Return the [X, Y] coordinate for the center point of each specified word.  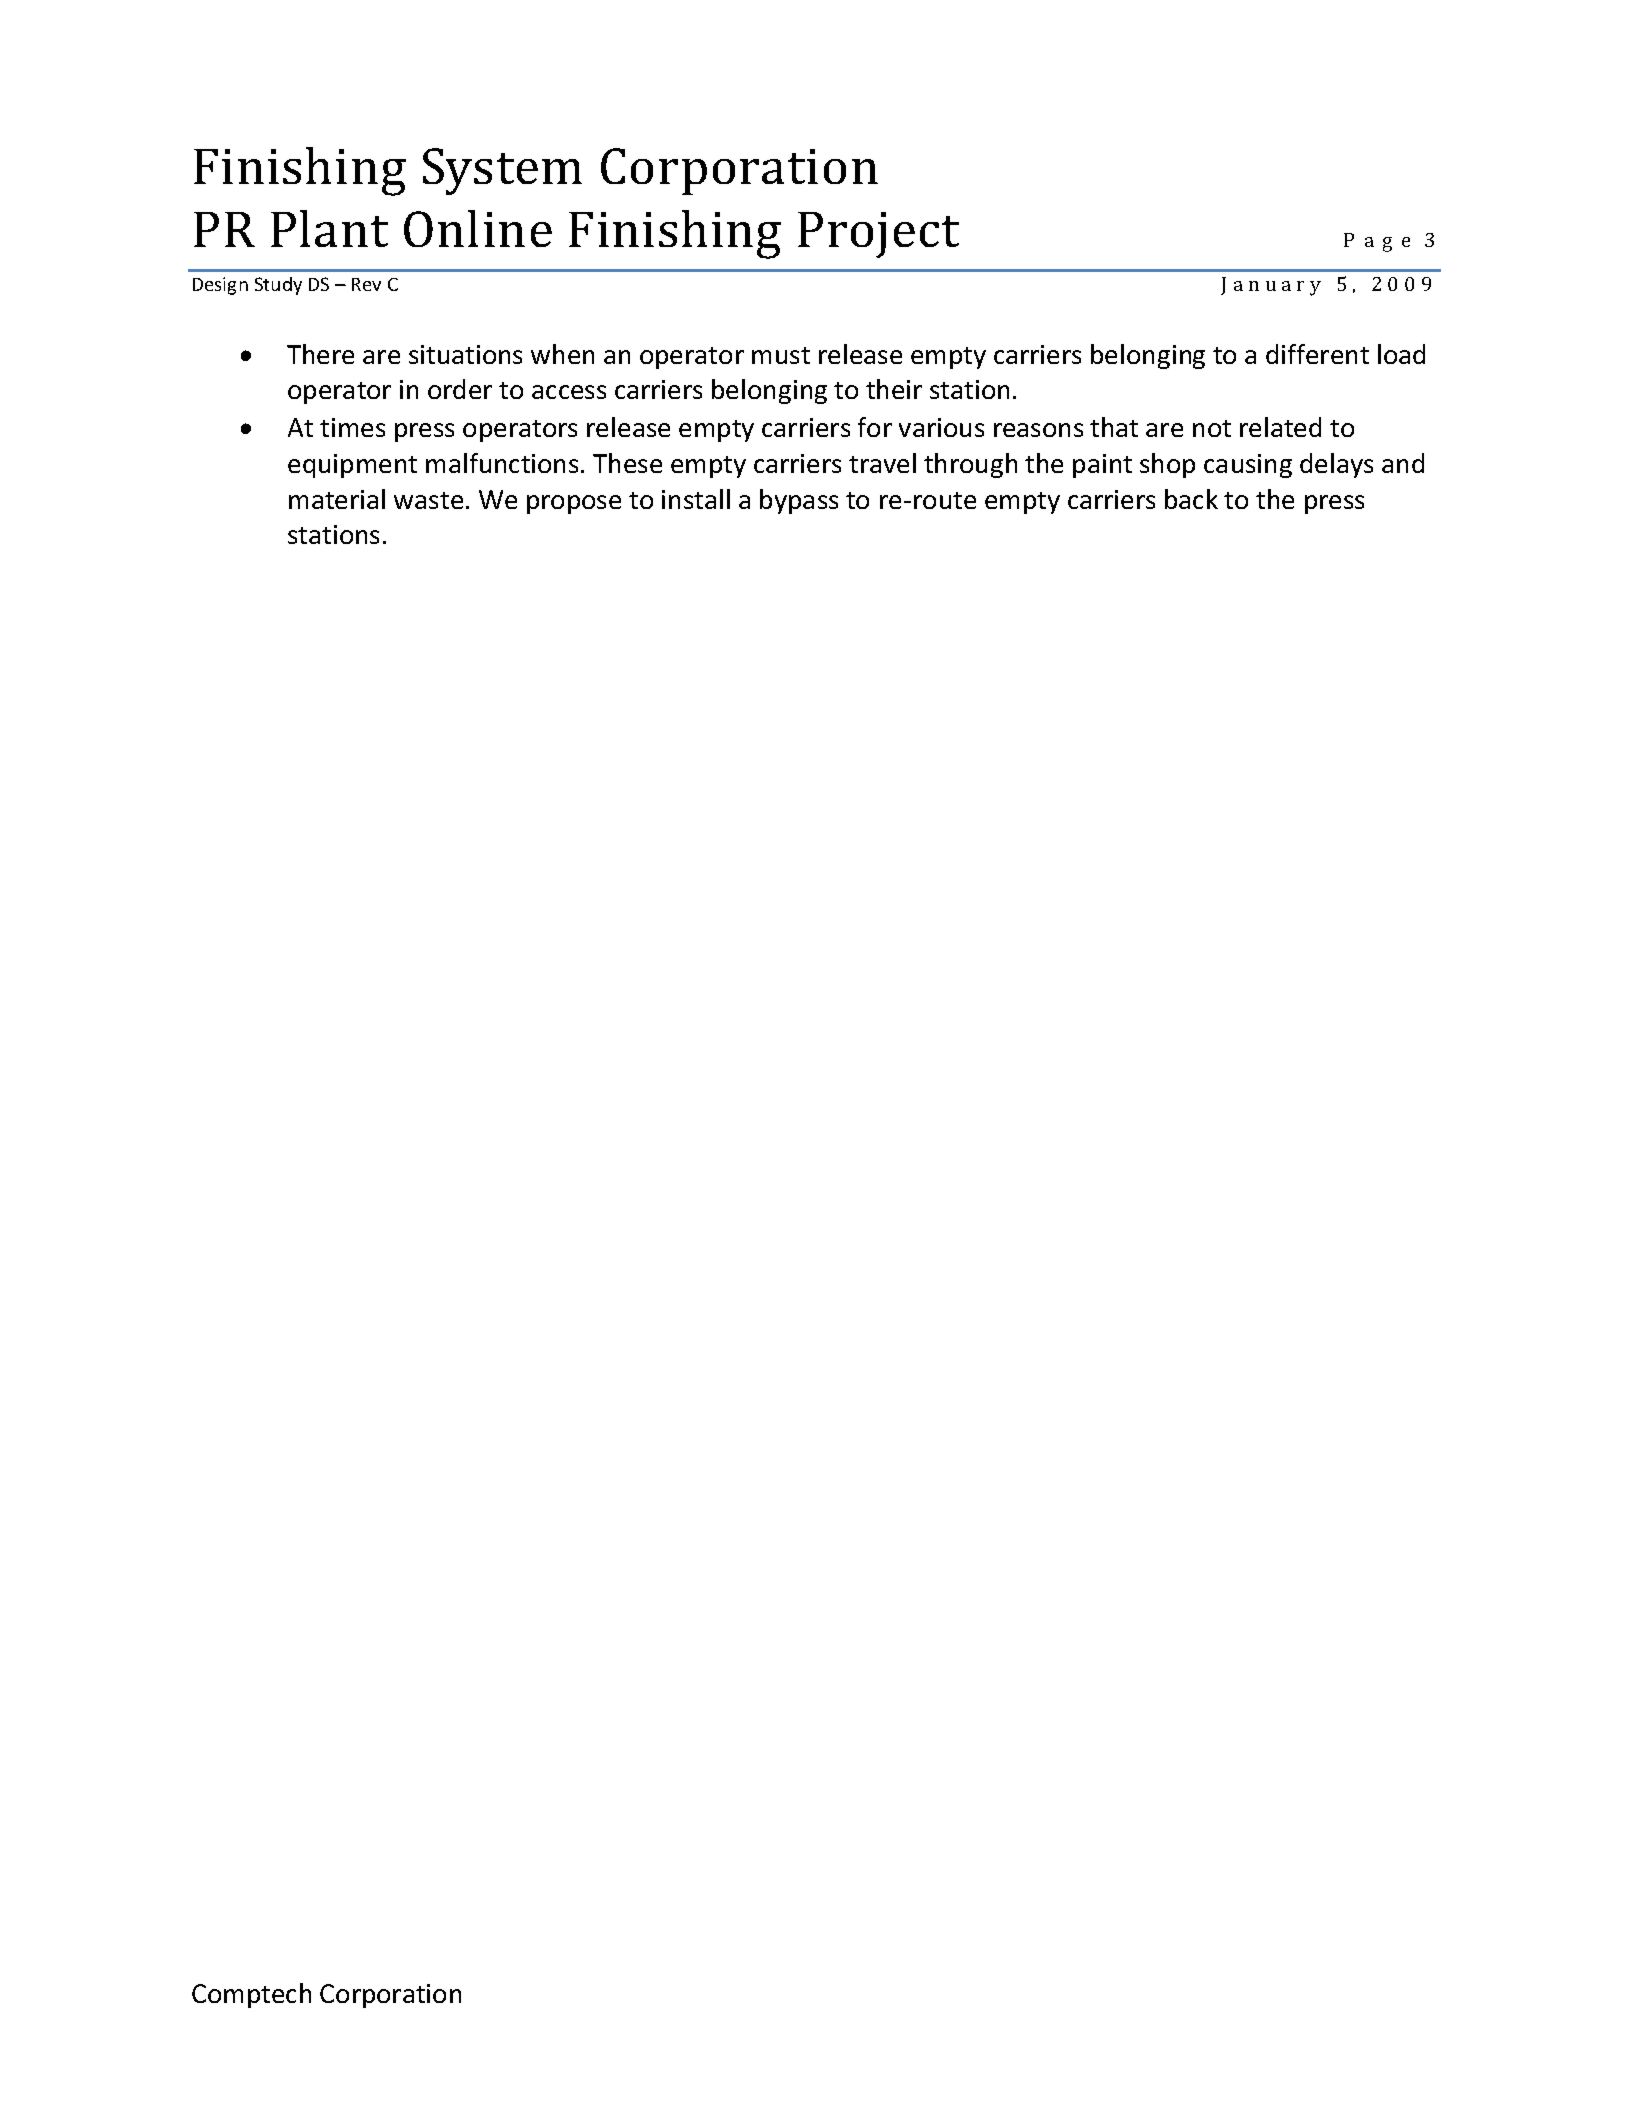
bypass [799, 501]
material [337, 499]
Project [878, 235]
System [502, 171]
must [781, 355]
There [320, 354]
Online [478, 228]
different [1317, 354]
